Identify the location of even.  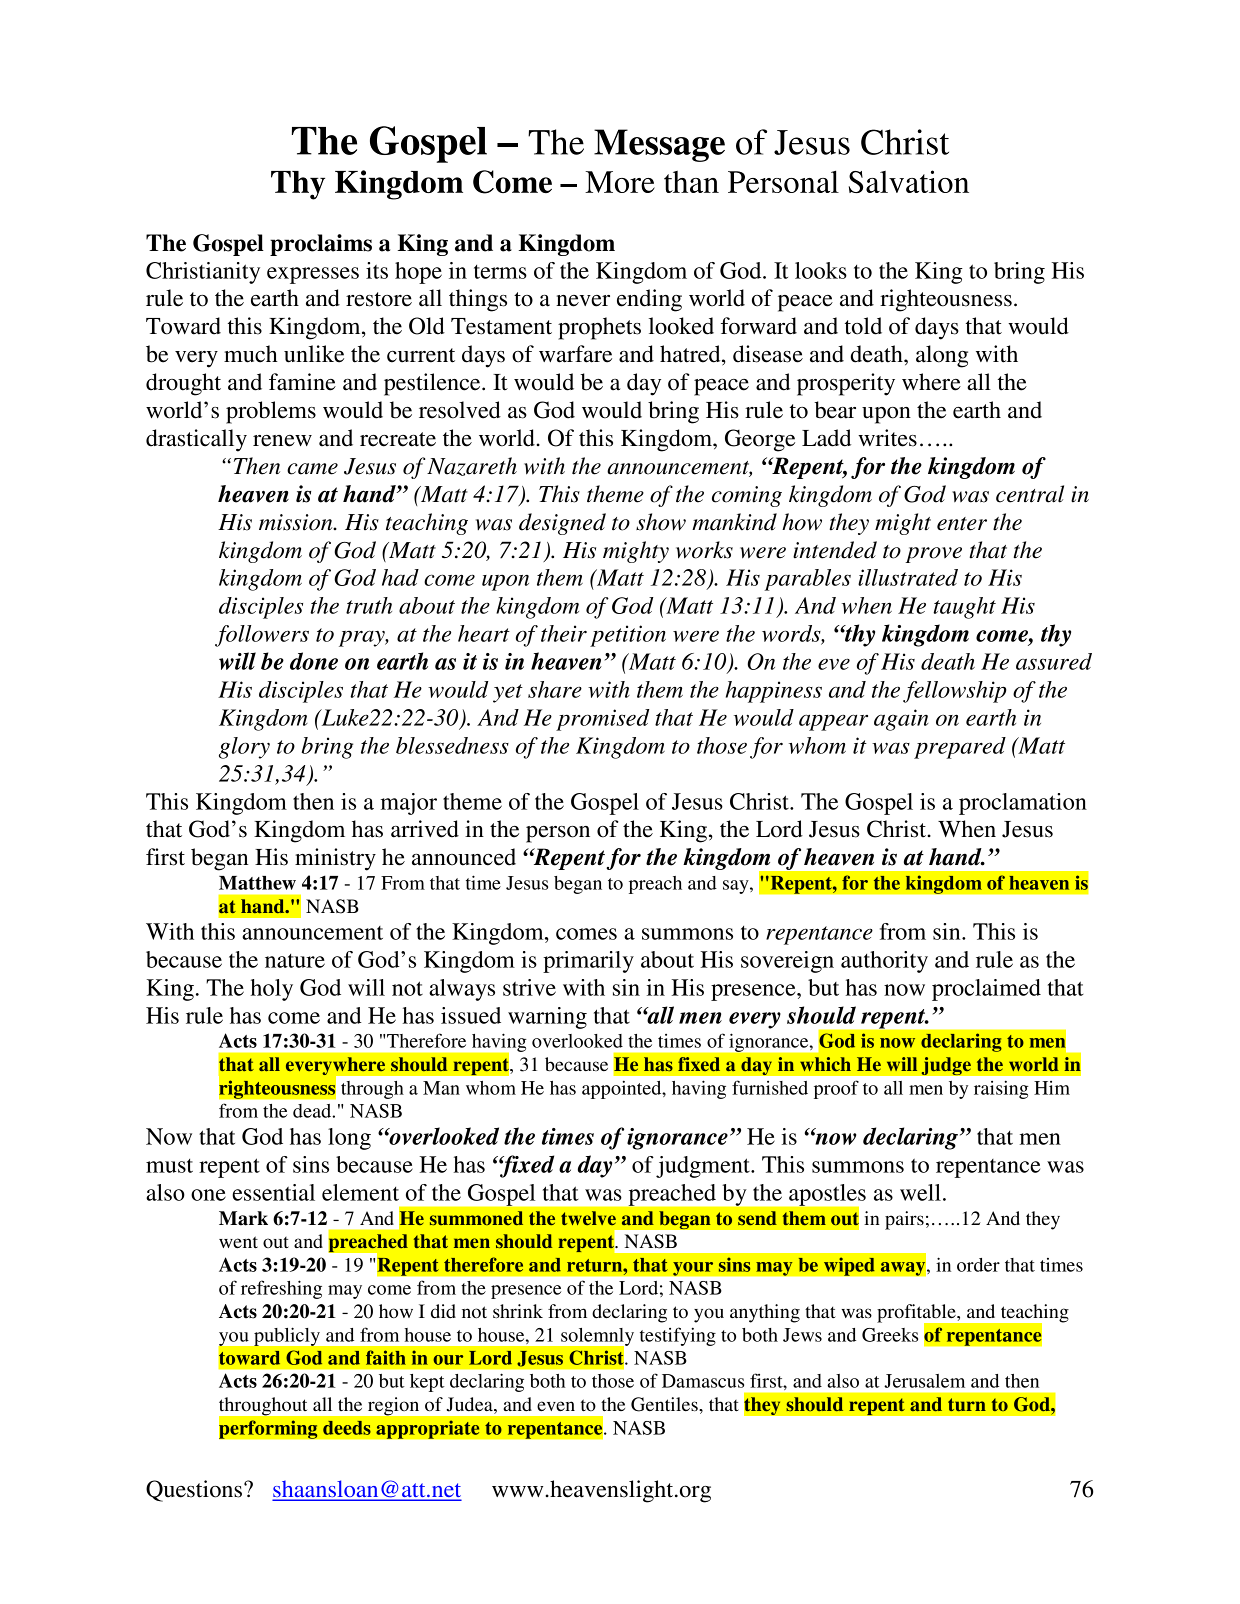
(556, 1406).
